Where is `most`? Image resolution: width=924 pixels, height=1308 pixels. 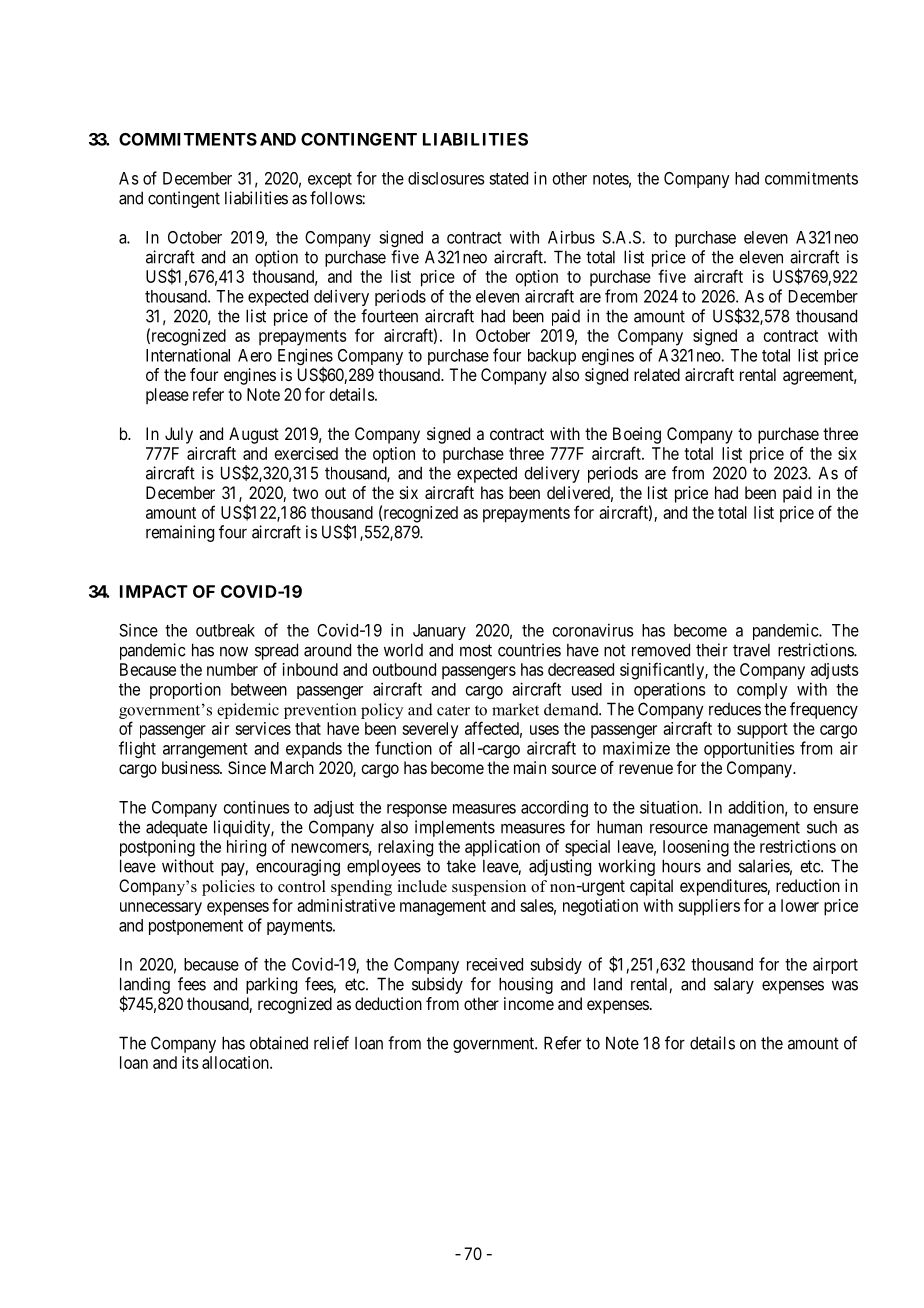
most is located at coordinates (476, 650).
